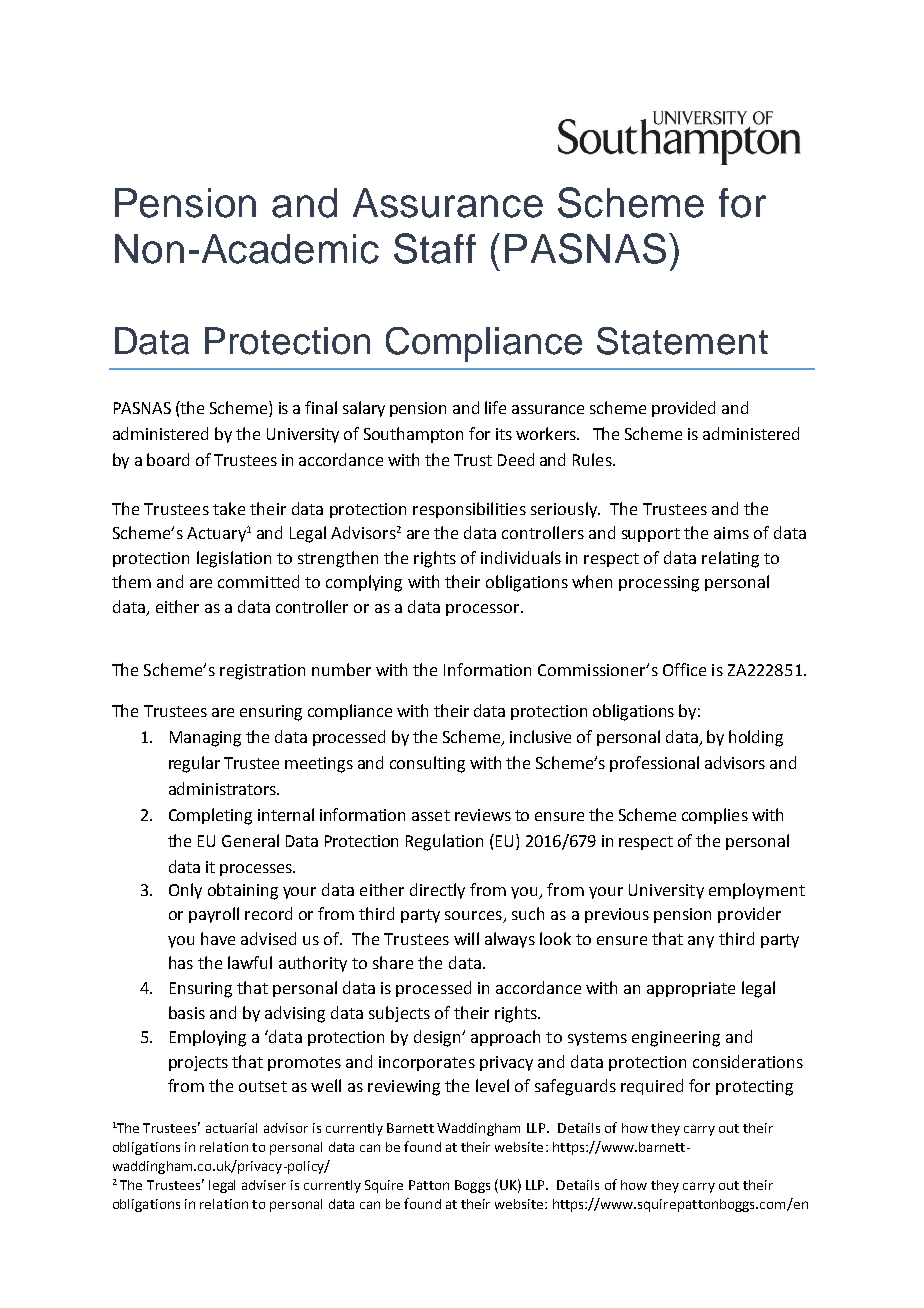 Image resolution: width=924 pixels, height=1308 pixels. I want to click on required, so click(652, 1087).
